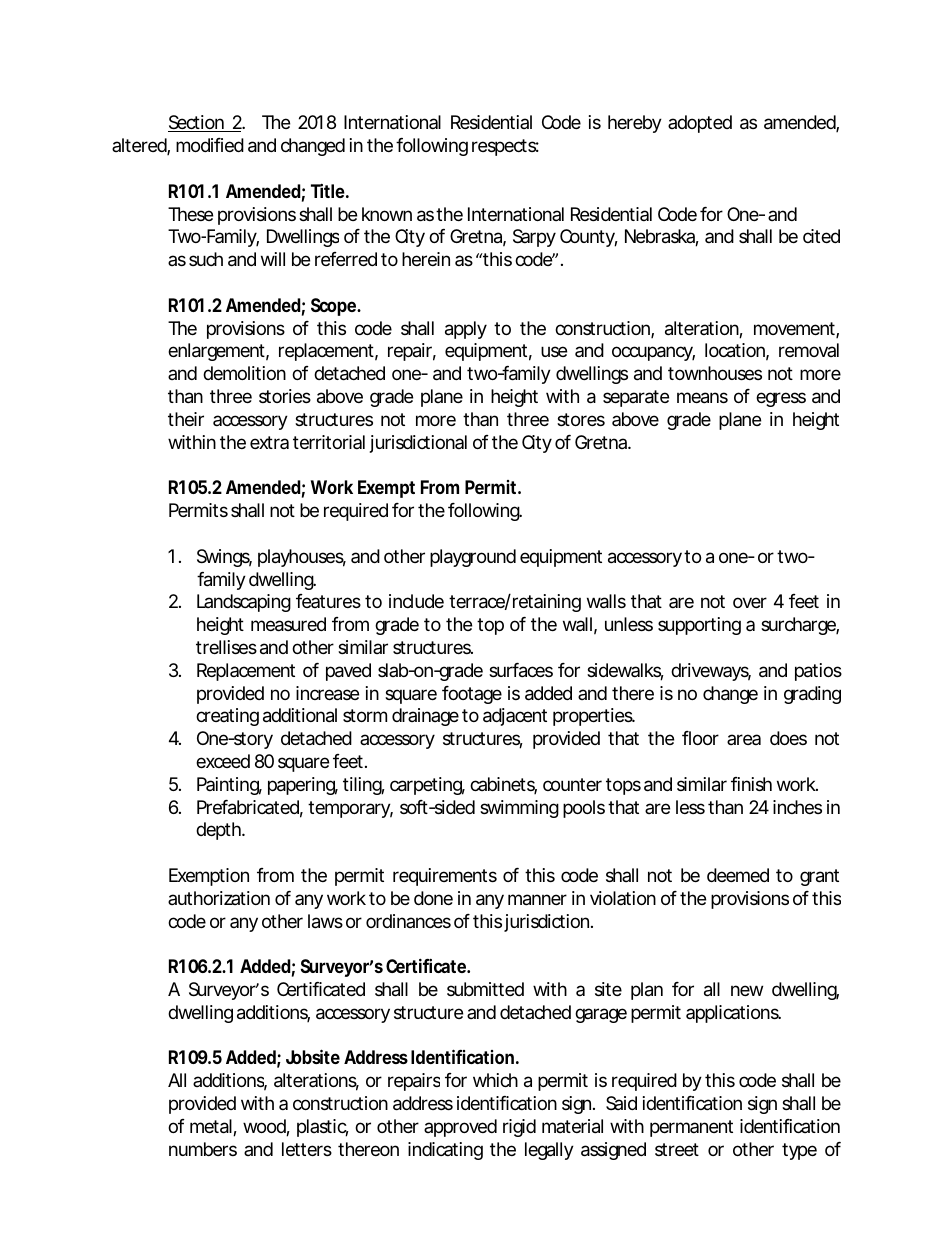 The width and height of the image is (952, 1233). What do you see at coordinates (781, 399) in the image?
I see `egress` at bounding box center [781, 399].
